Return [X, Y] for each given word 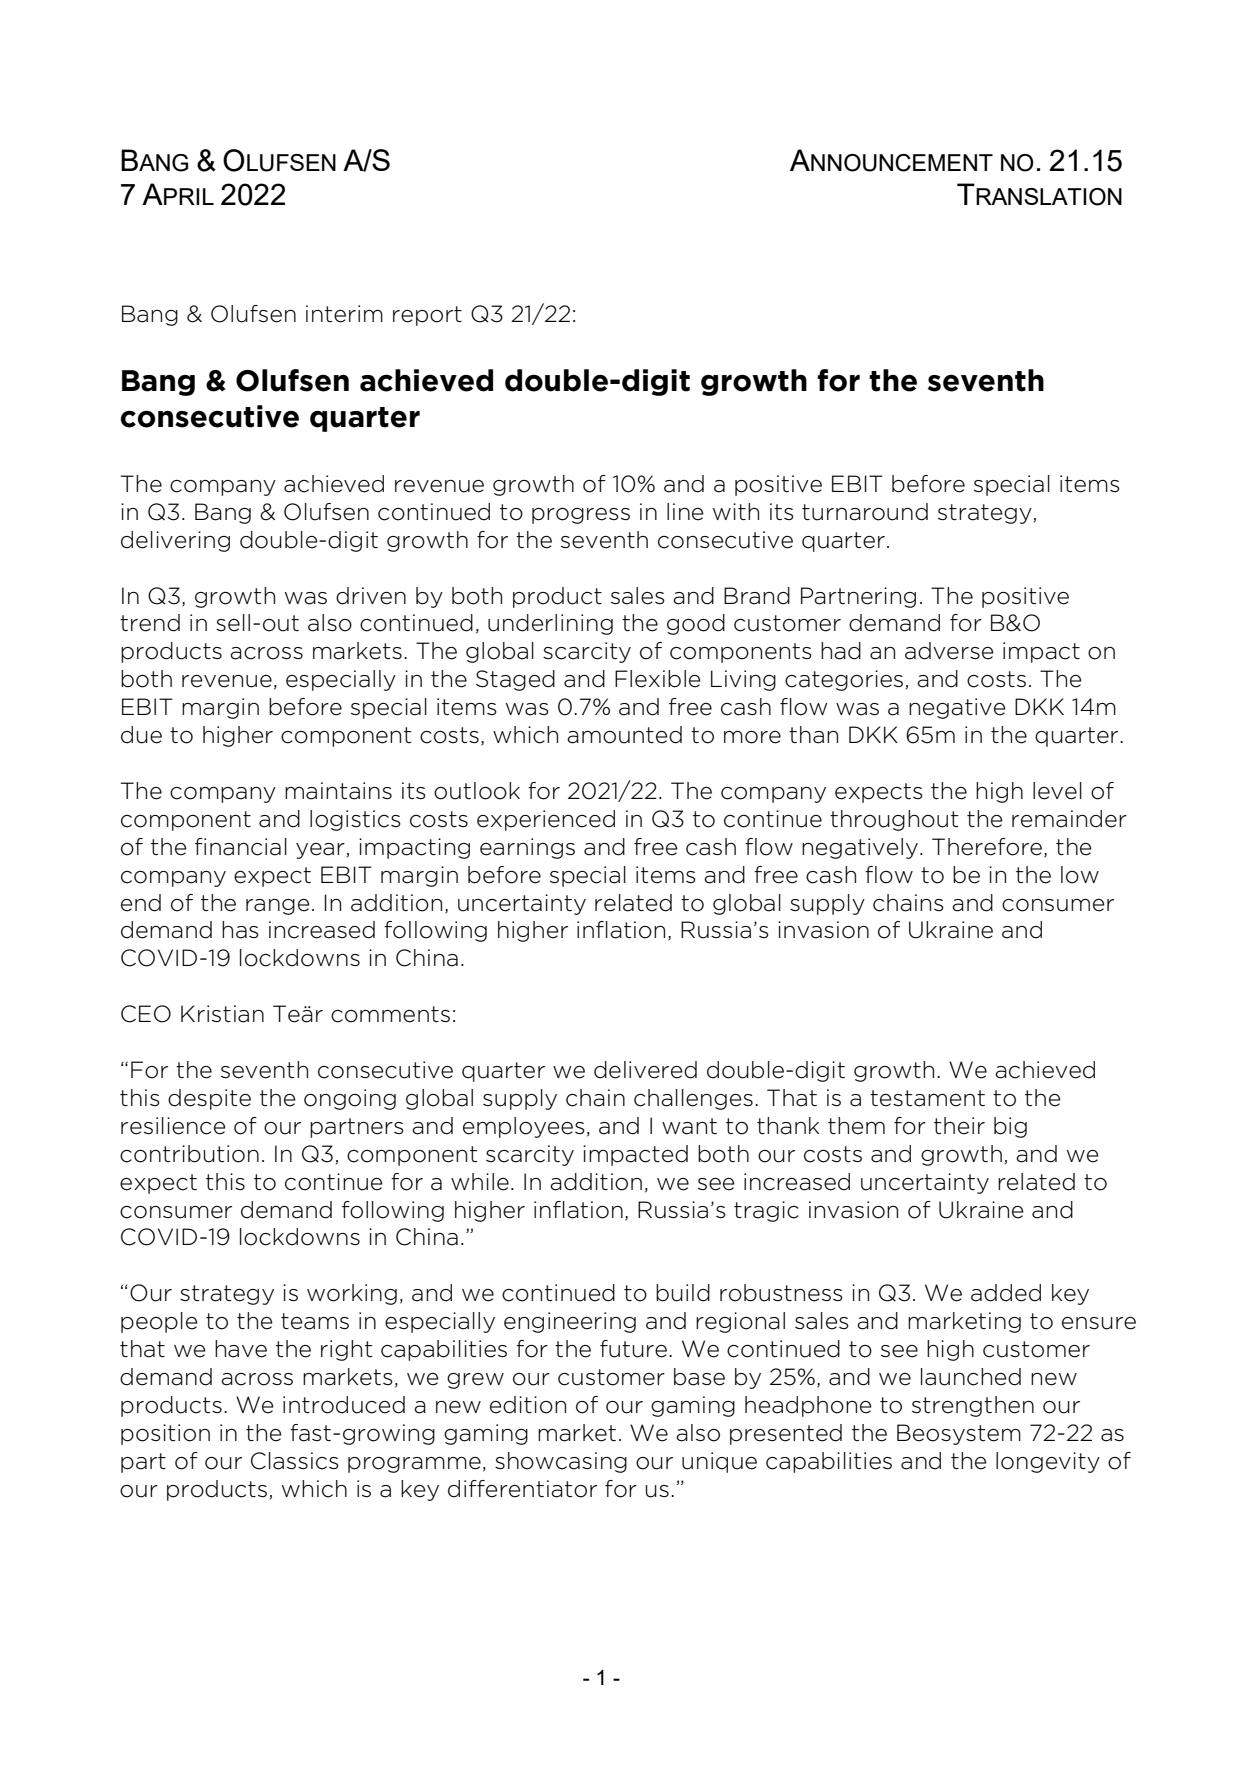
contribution [189, 1154]
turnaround [865, 512]
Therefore [987, 847]
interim [344, 314]
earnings [527, 848]
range [278, 907]
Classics [295, 1461]
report [427, 316]
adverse [949, 651]
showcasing [561, 1462]
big [1010, 1127]
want [689, 1126]
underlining [550, 624]
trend [150, 623]
